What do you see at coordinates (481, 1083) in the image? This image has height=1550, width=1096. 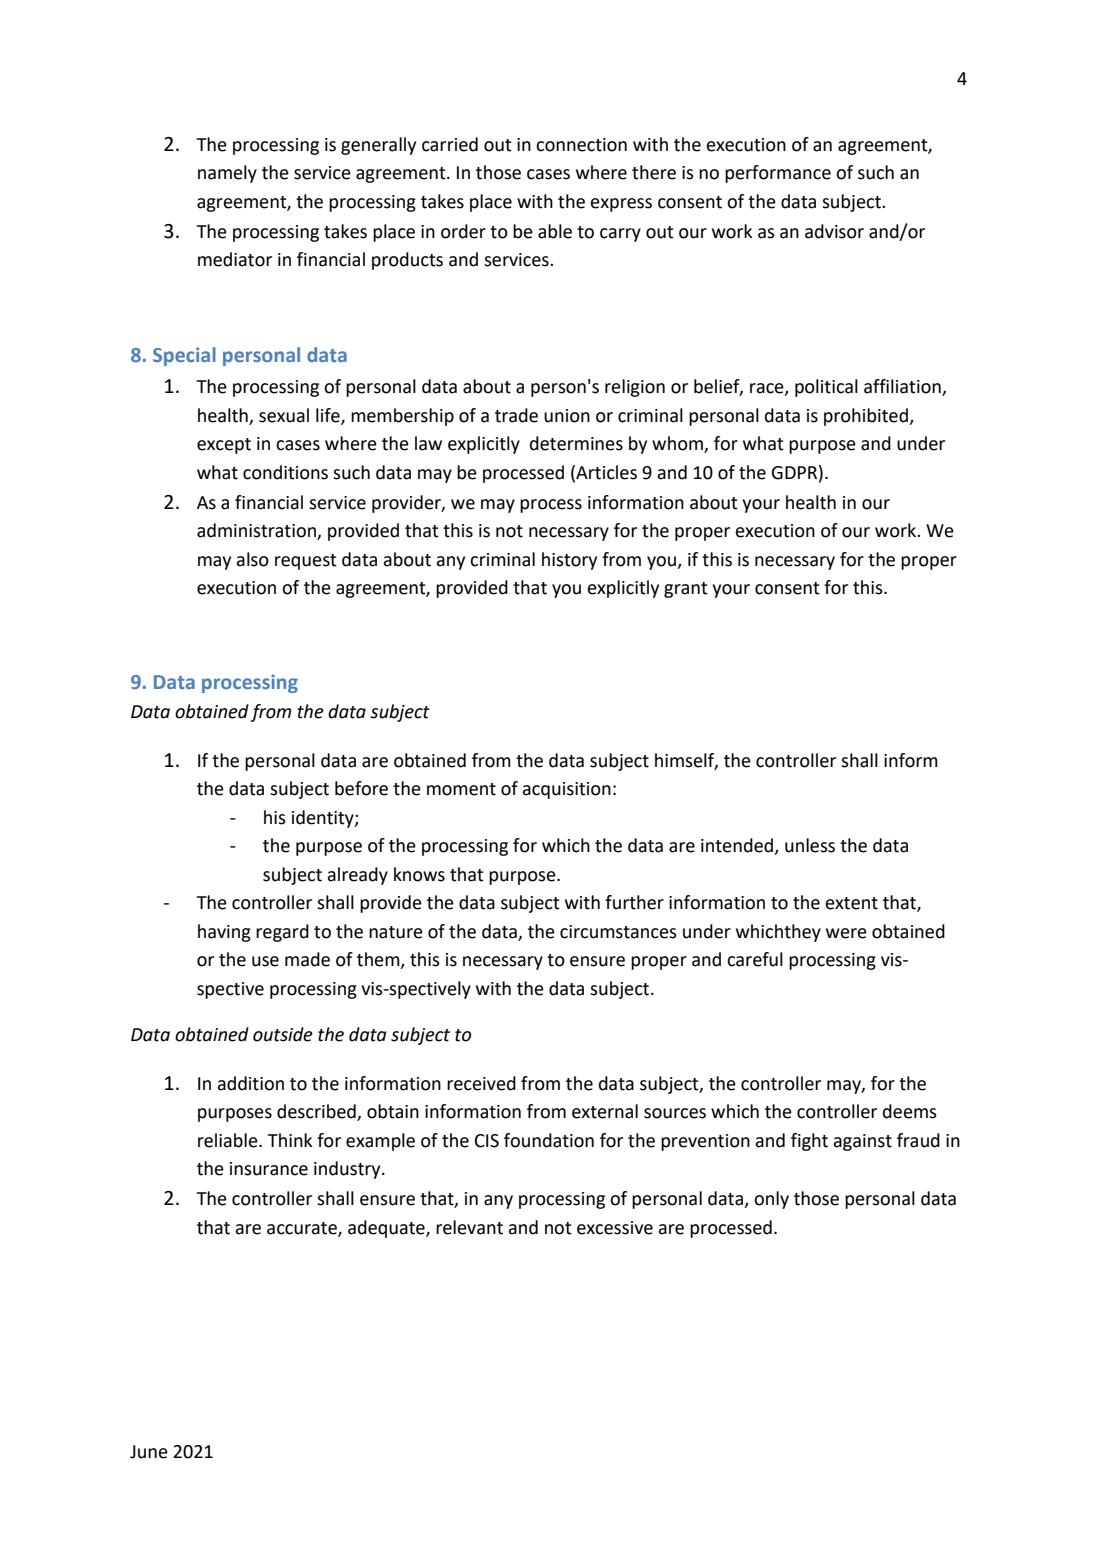 I see `received` at bounding box center [481, 1083].
